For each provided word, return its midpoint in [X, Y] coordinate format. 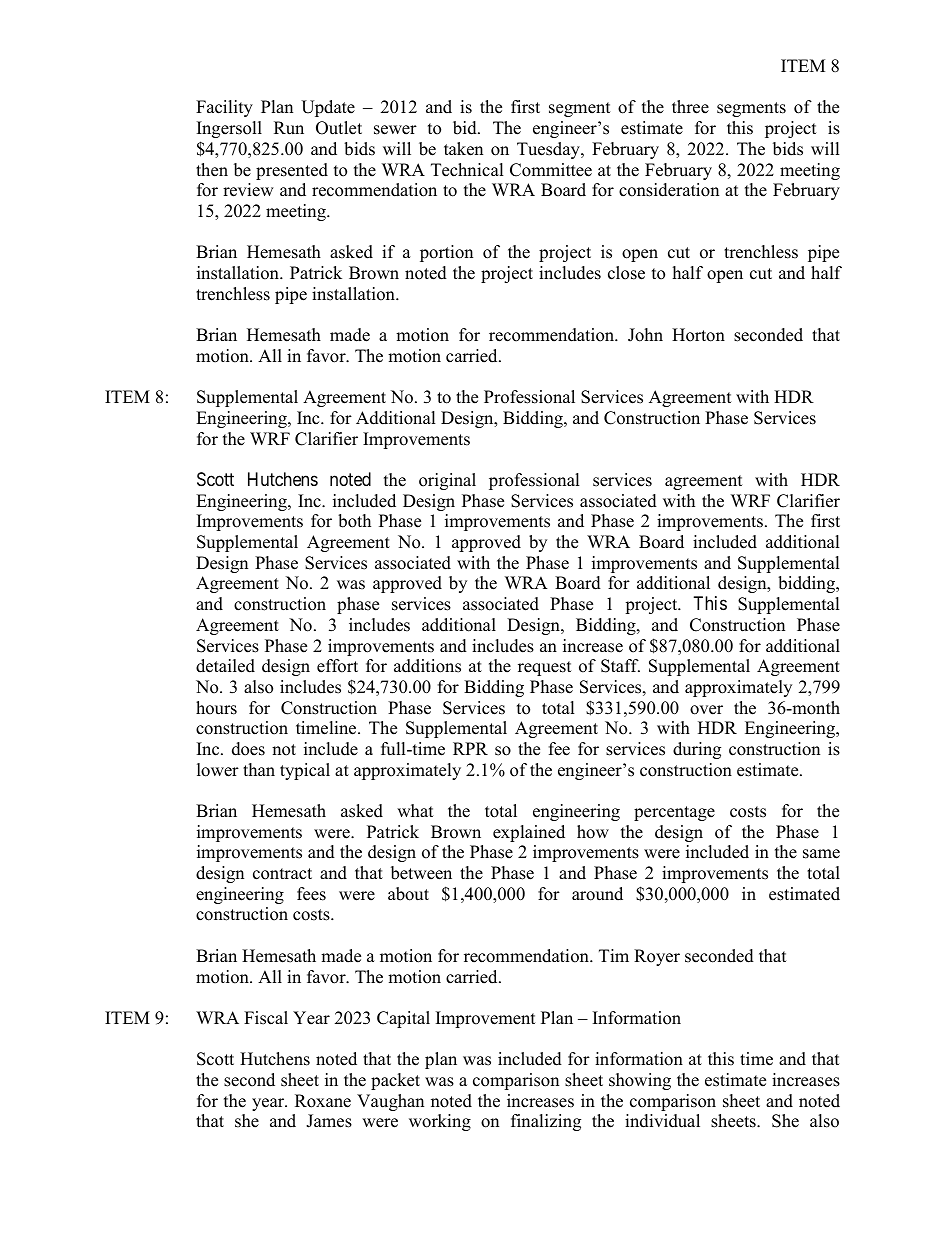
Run [289, 128]
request [545, 668]
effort [337, 666]
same [821, 854]
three [690, 107]
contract [282, 874]
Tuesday [549, 150]
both [354, 521]
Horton [698, 335]
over [706, 710]
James [329, 1121]
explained [529, 833]
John [645, 335]
